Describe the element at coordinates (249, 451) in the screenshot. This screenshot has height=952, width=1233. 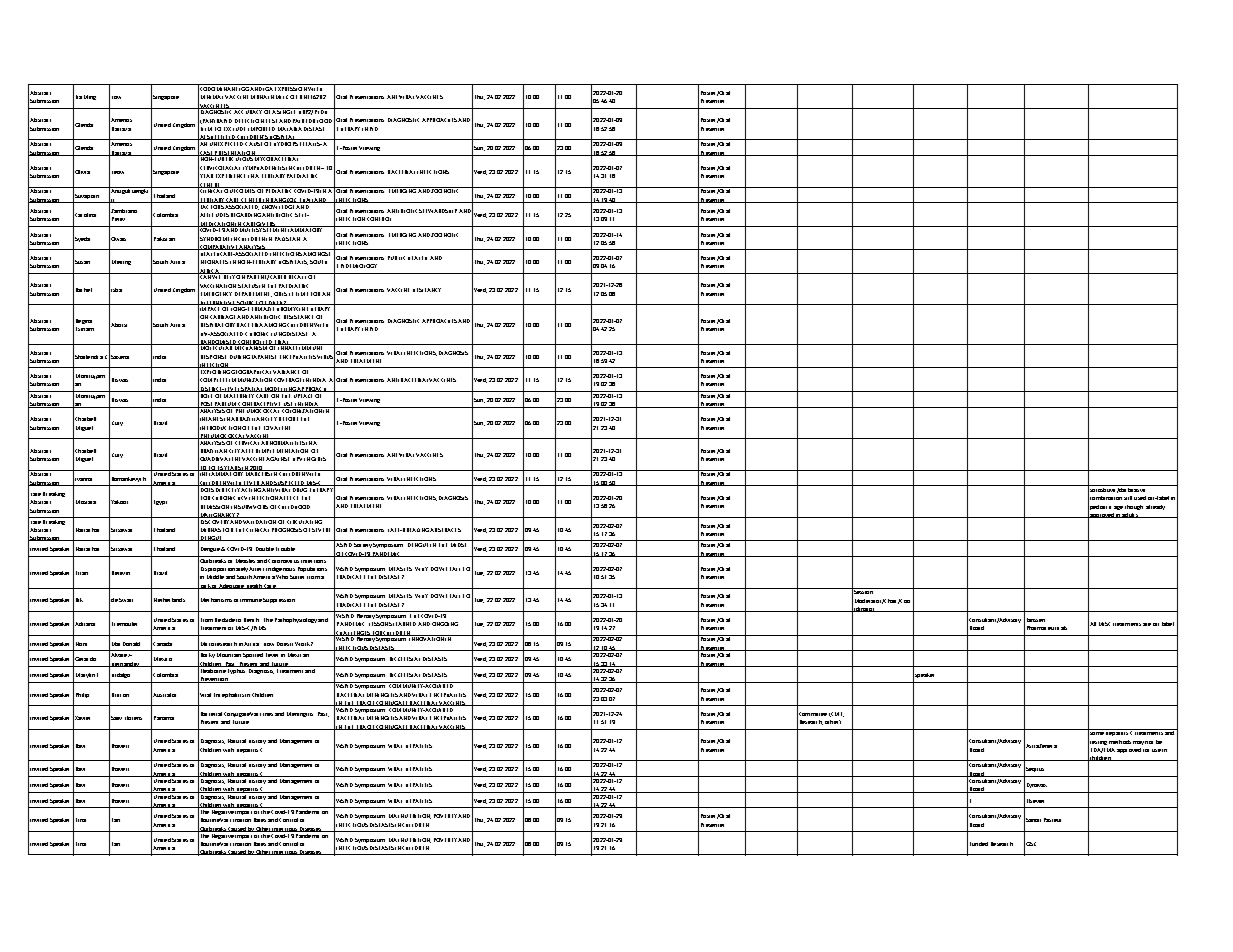
I see `AFTER` at that location.
